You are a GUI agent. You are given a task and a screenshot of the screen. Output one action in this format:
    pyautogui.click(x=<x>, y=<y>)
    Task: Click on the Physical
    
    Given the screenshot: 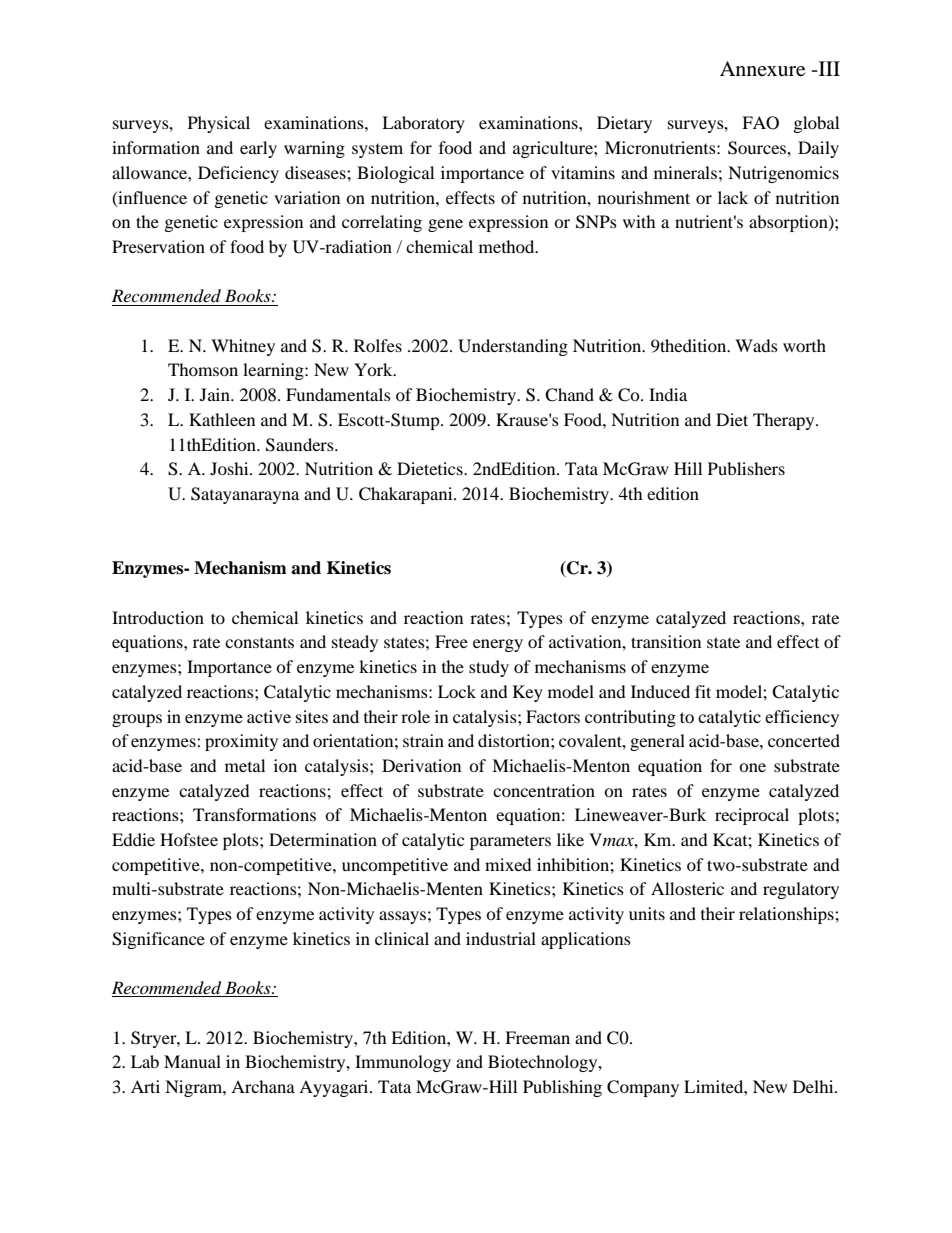 What is the action you would take?
    pyautogui.click(x=219, y=124)
